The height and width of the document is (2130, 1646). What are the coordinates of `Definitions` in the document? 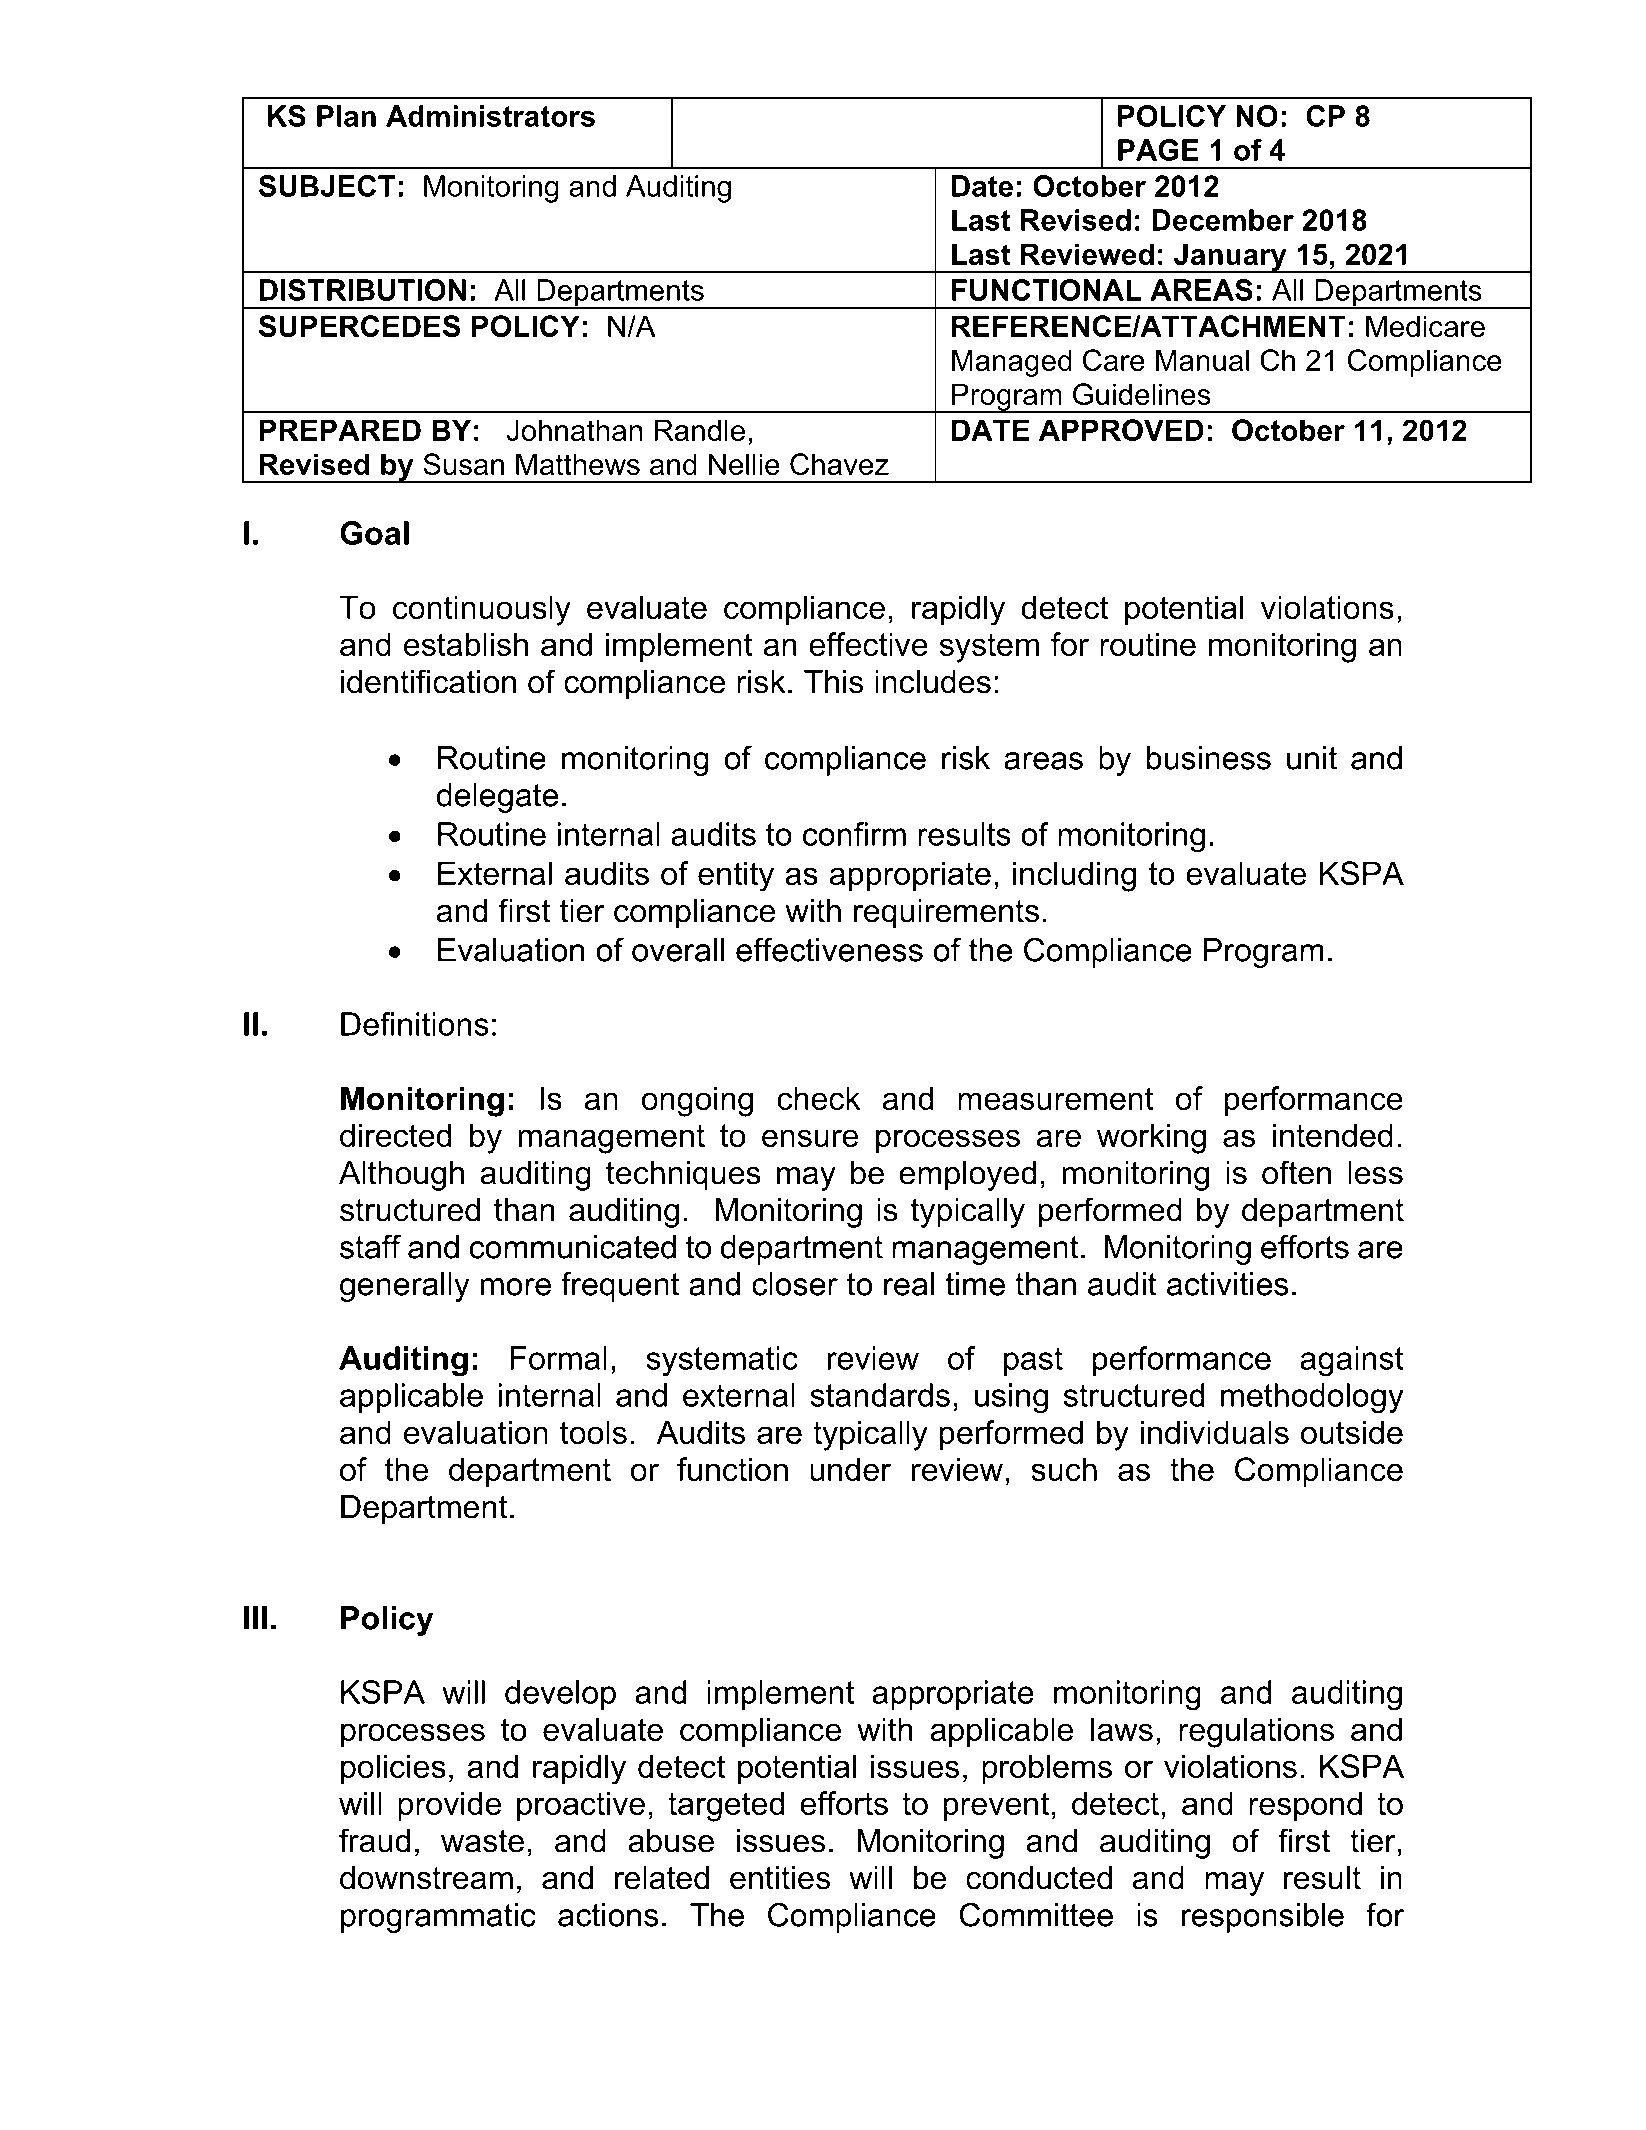 It's located at (415, 1024).
